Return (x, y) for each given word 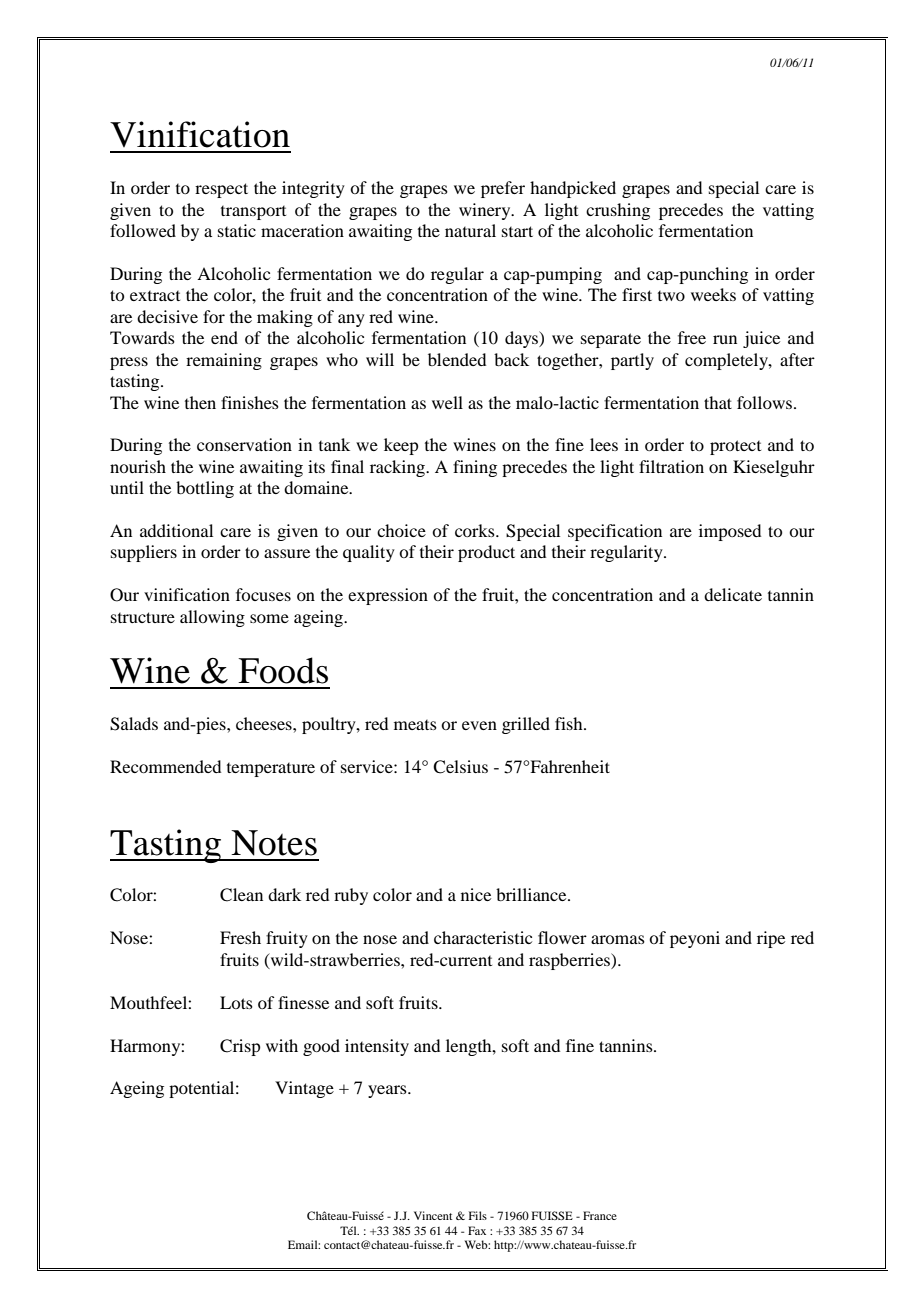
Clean (241, 895)
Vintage (304, 1089)
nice (476, 894)
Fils (478, 1215)
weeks (713, 294)
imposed (730, 532)
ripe (771, 939)
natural (470, 230)
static (237, 230)
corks (476, 530)
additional (176, 530)
